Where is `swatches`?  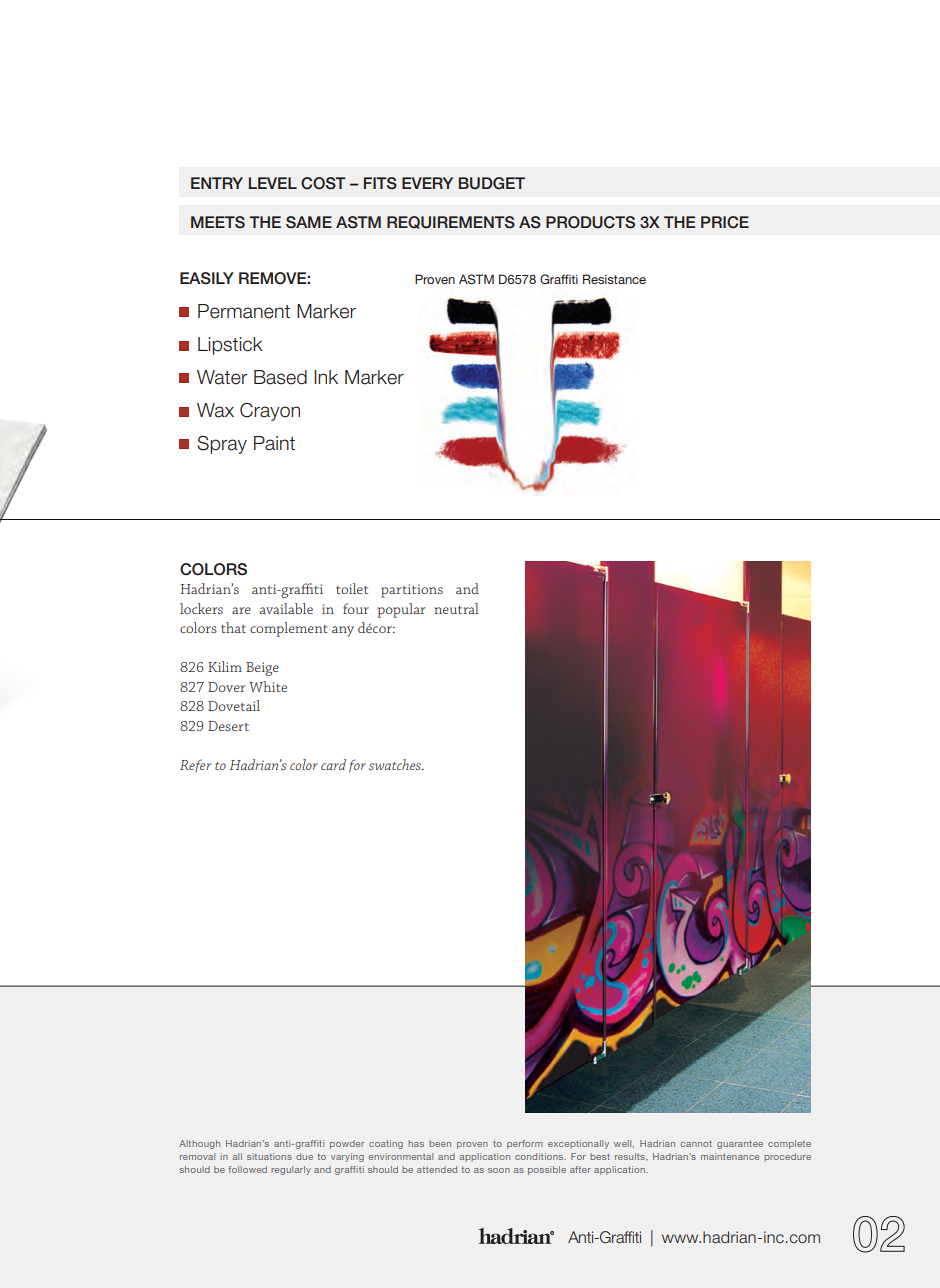
swatches is located at coordinates (396, 764).
